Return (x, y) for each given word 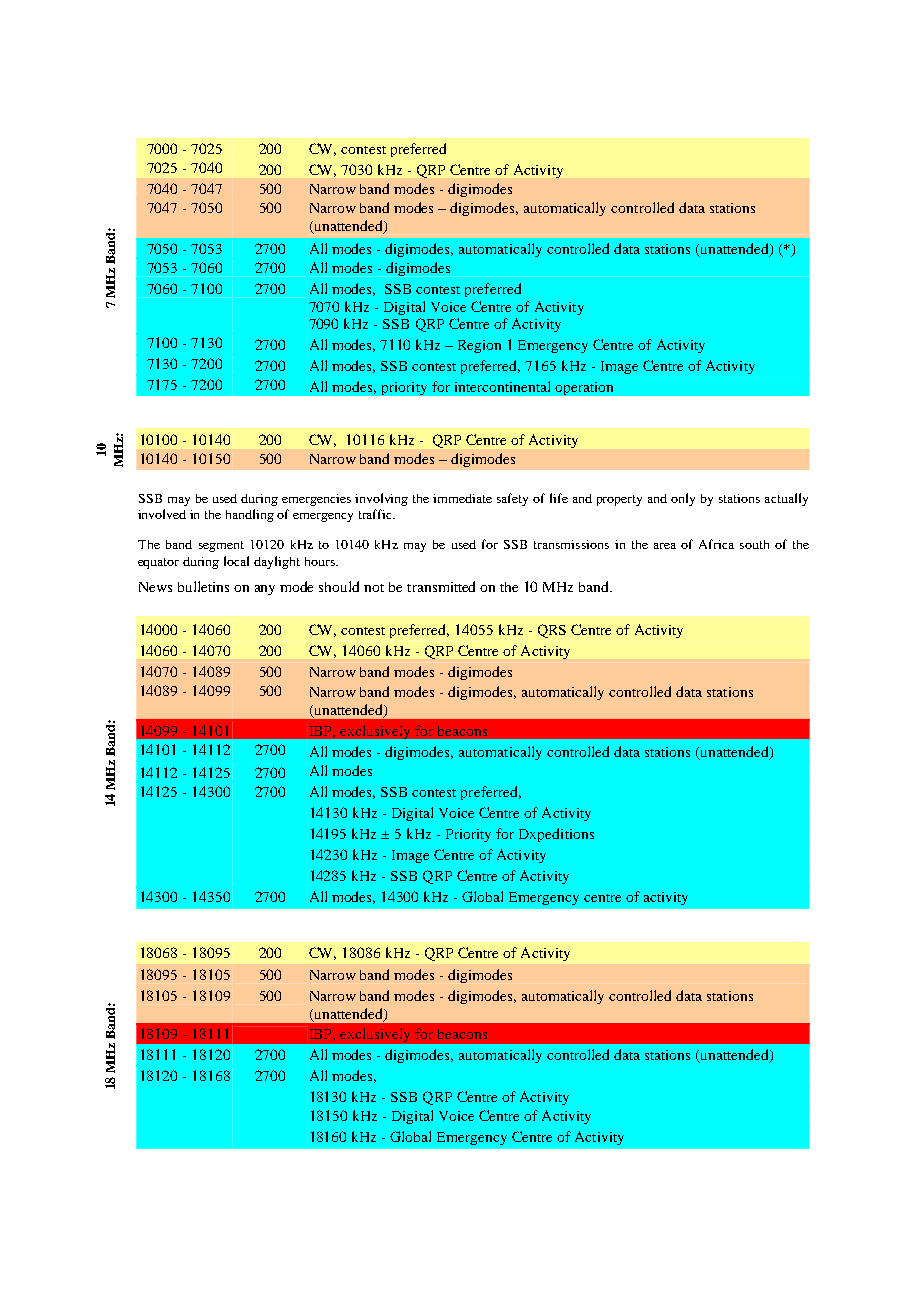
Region (479, 346)
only (683, 499)
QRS (552, 631)
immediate (462, 498)
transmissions (571, 544)
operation (584, 388)
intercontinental (502, 386)
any (265, 590)
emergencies (316, 500)
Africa (716, 544)
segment (221, 546)
